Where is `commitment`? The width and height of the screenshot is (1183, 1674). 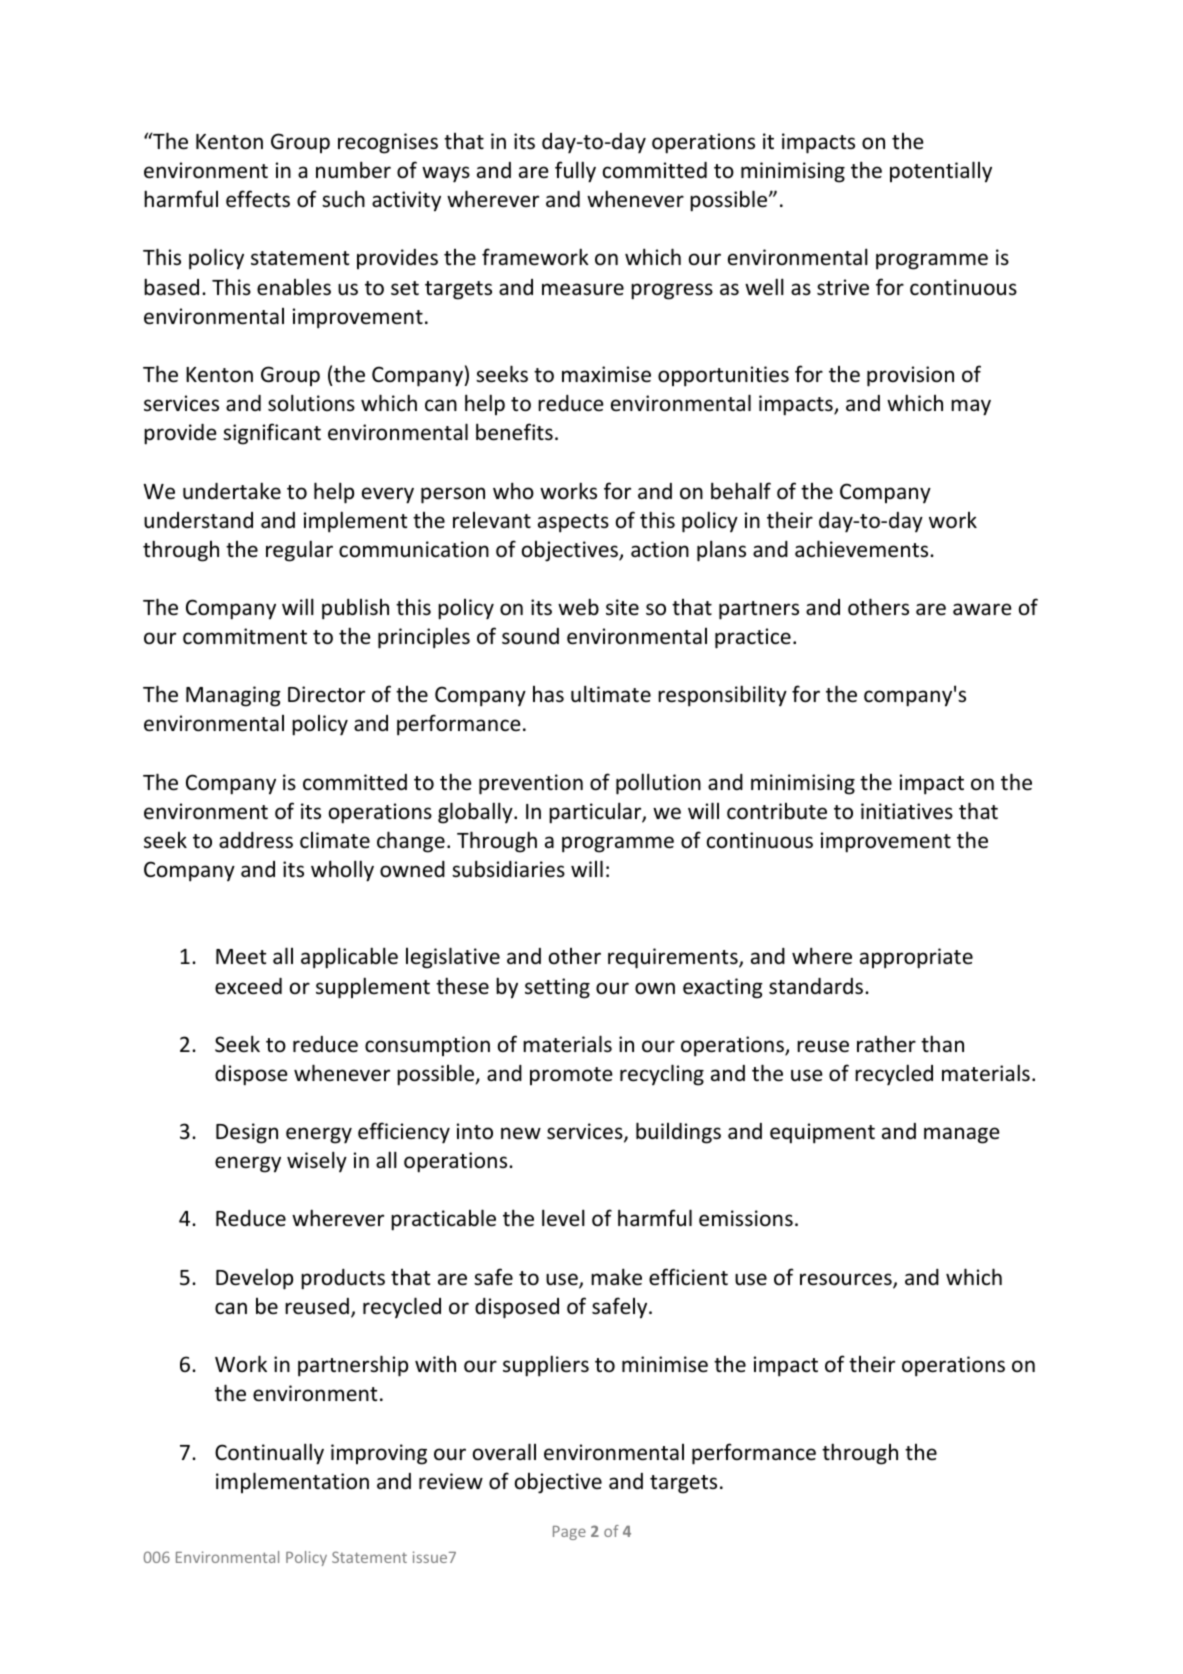
commitment is located at coordinates (245, 636).
